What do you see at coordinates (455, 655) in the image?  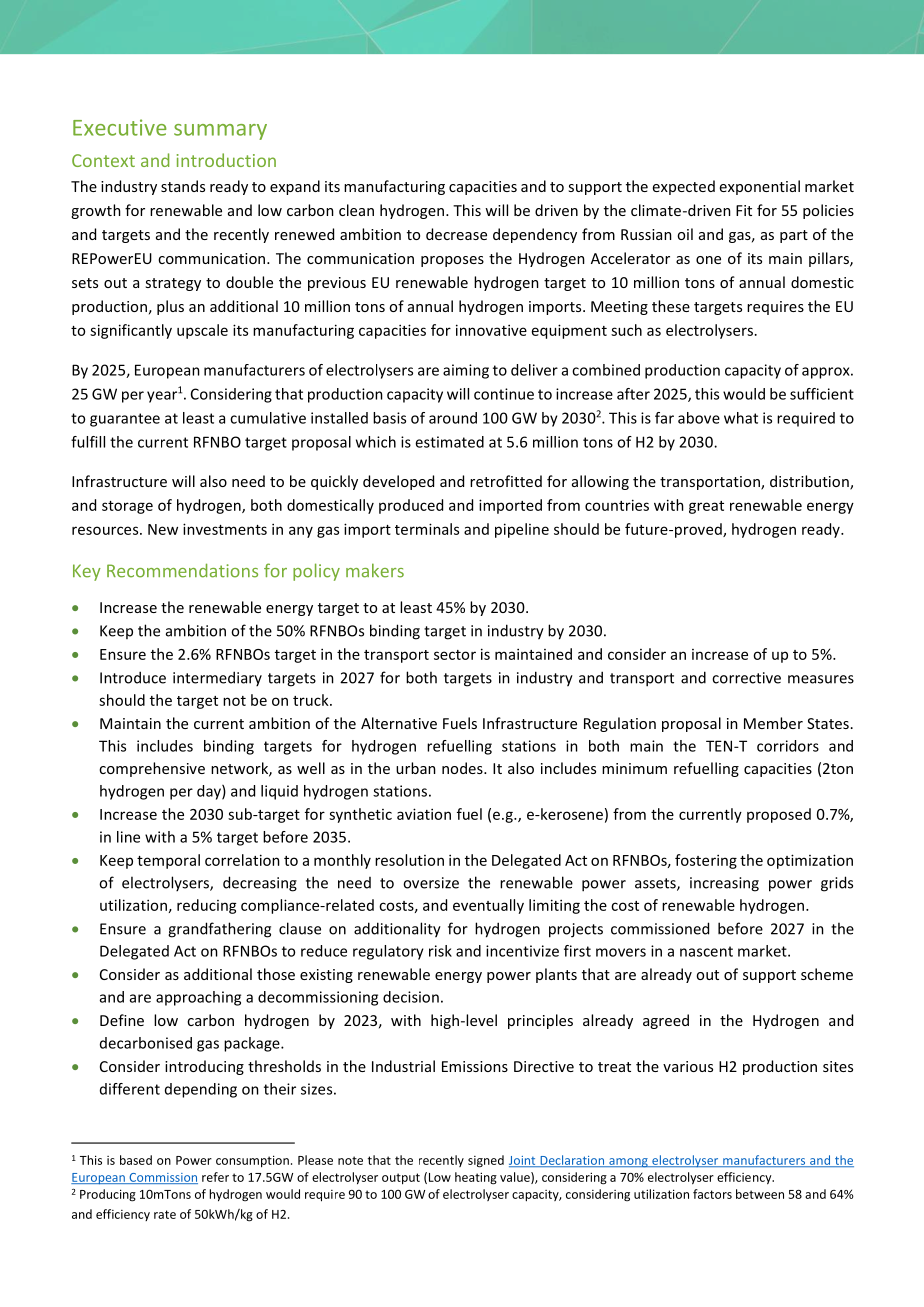 I see `sector` at bounding box center [455, 655].
